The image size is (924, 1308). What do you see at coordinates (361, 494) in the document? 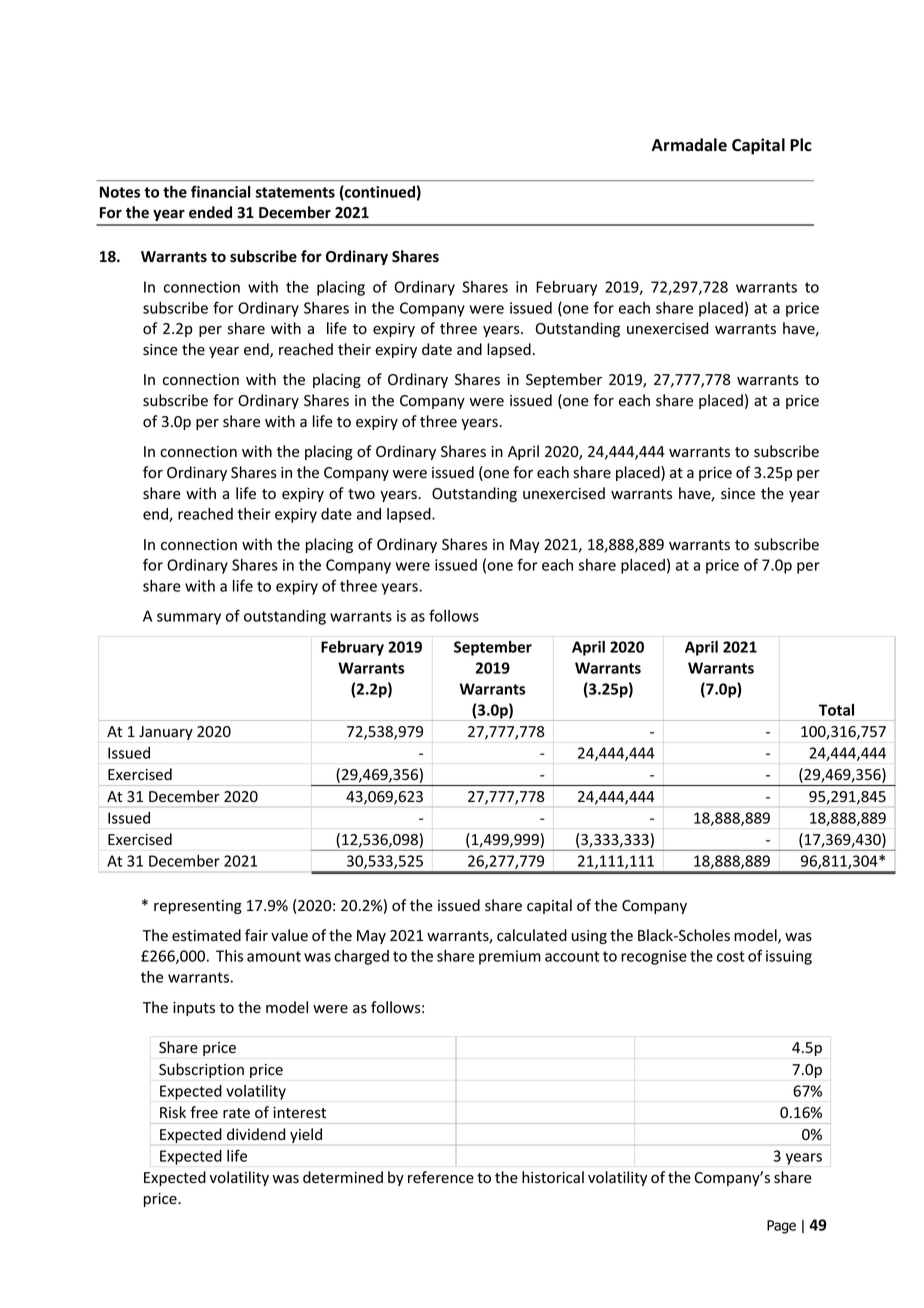
I see `two` at bounding box center [361, 494].
